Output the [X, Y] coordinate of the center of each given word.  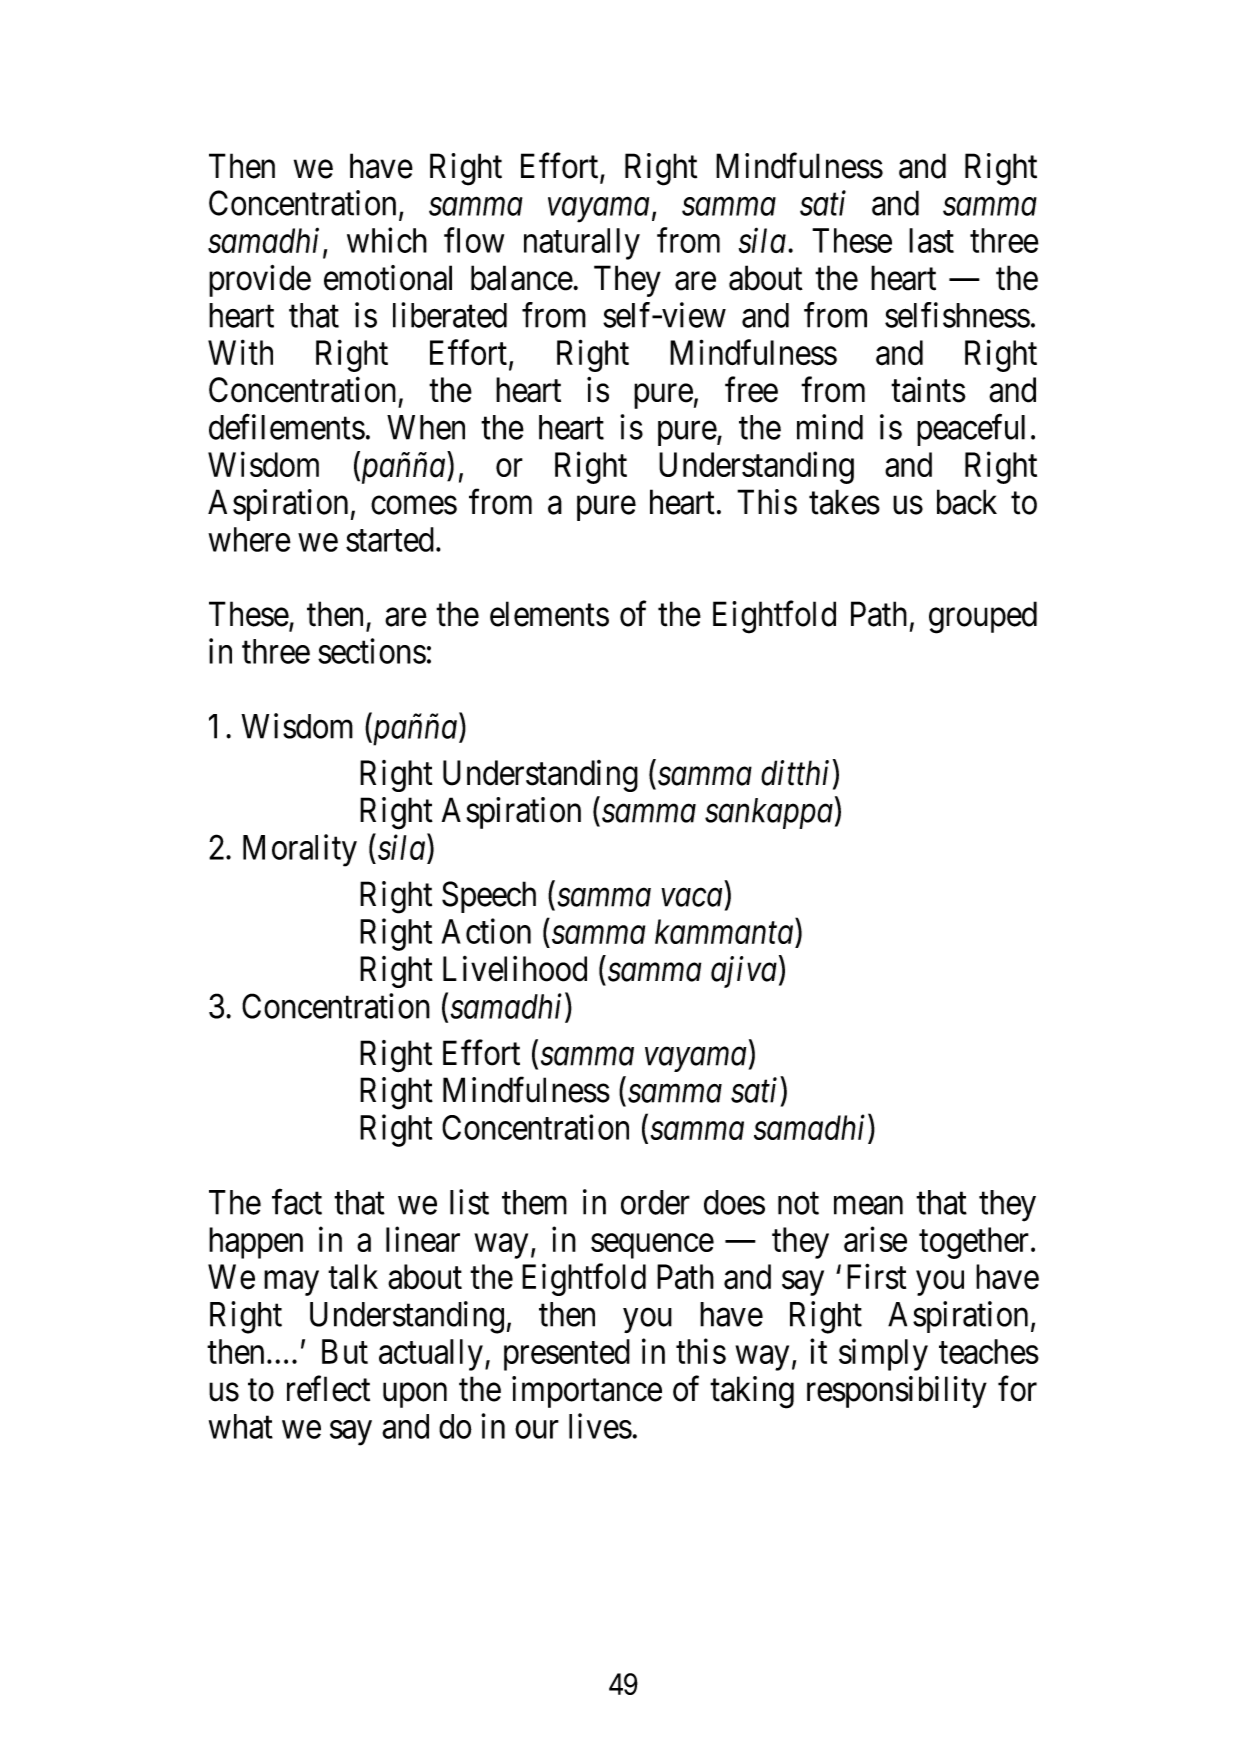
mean [868, 1205]
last [931, 240]
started [390, 539]
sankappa [769, 813]
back [967, 502]
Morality [300, 850]
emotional [388, 278]
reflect [328, 1389]
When [426, 427]
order [655, 1202]
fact [297, 1202]
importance [587, 1392]
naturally [582, 244]
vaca [692, 898]
